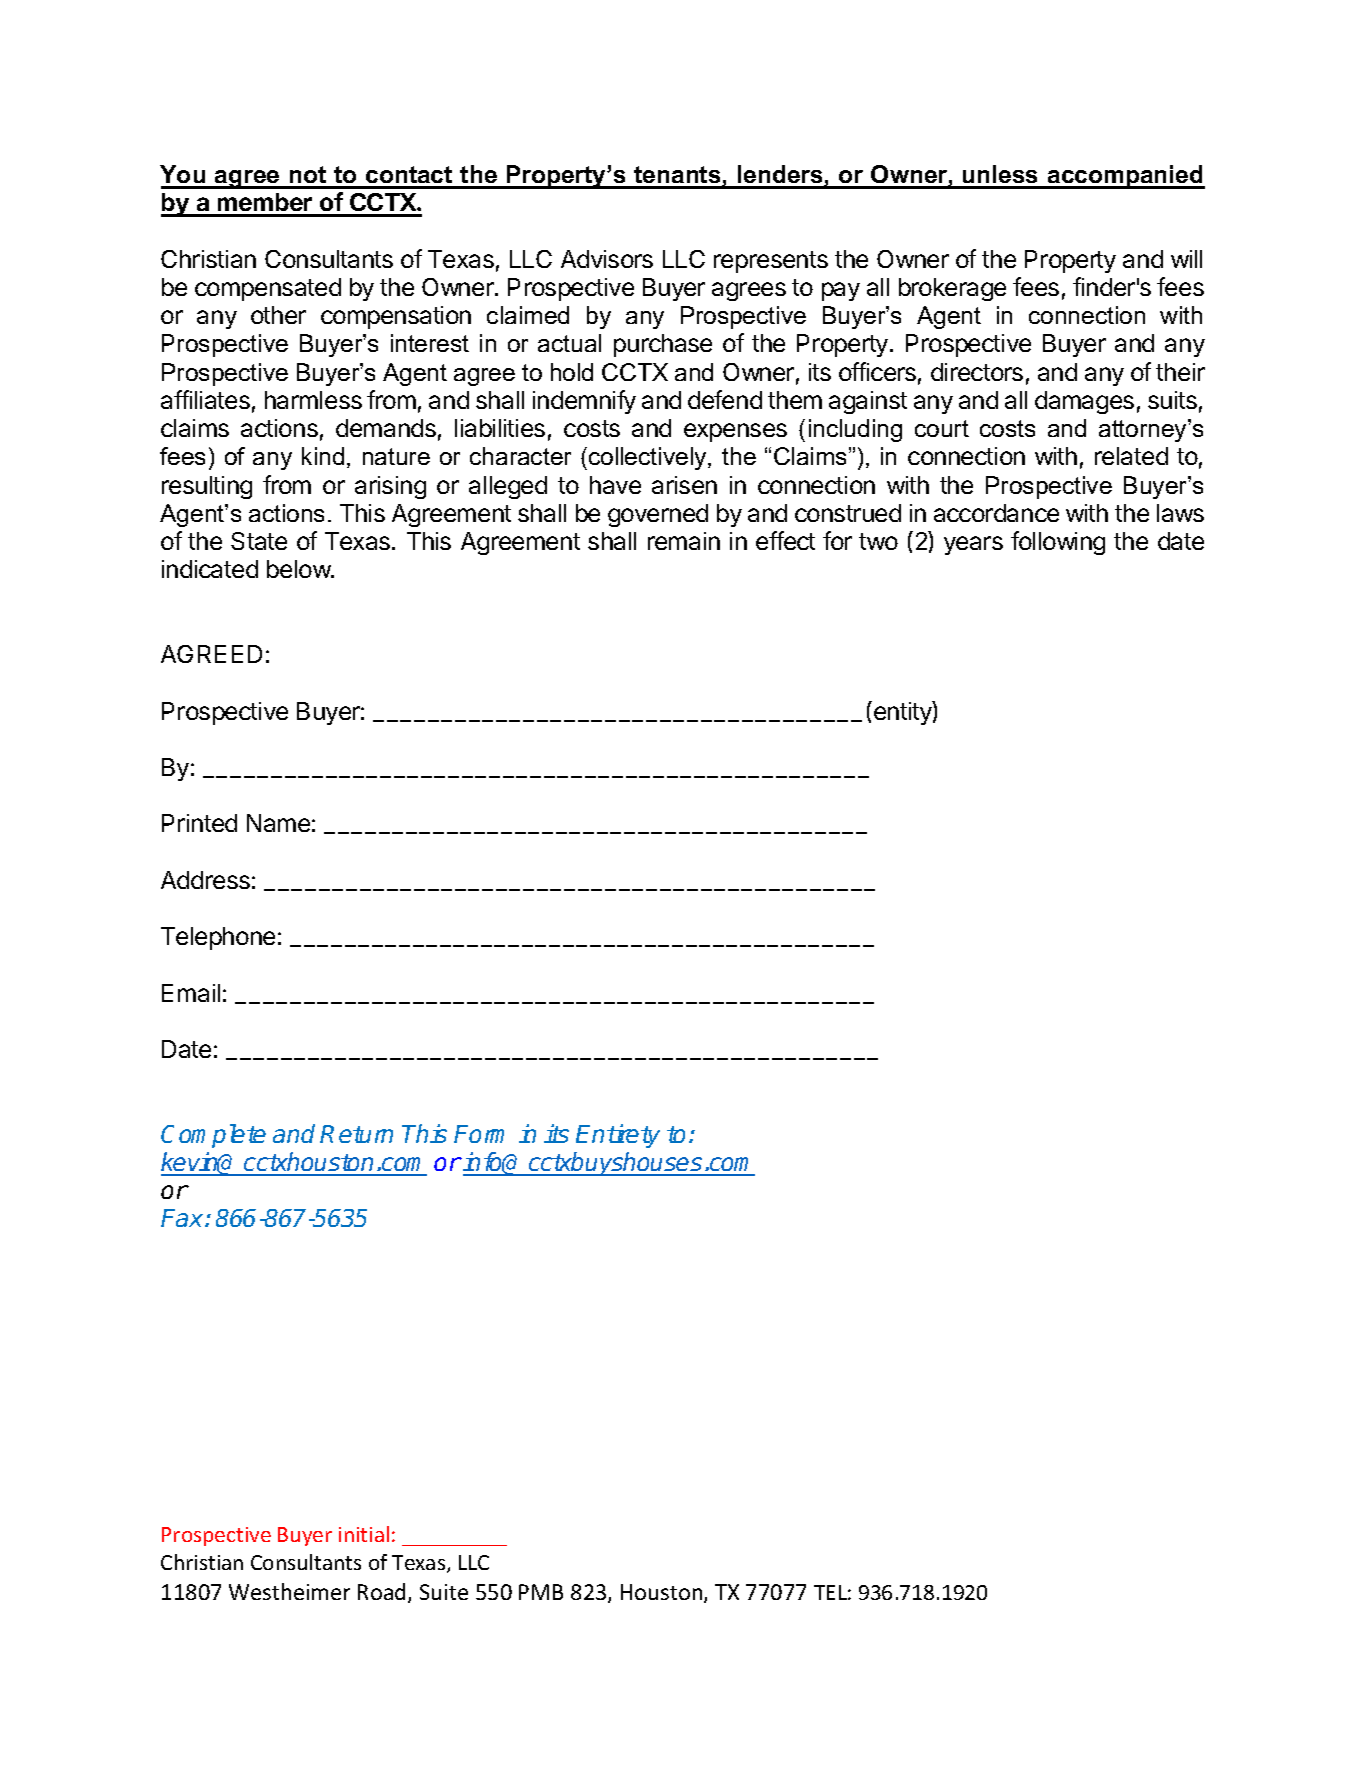 The width and height of the page is (1365, 1767). Describe the element at coordinates (1058, 543) in the page. I see `following` at that location.
